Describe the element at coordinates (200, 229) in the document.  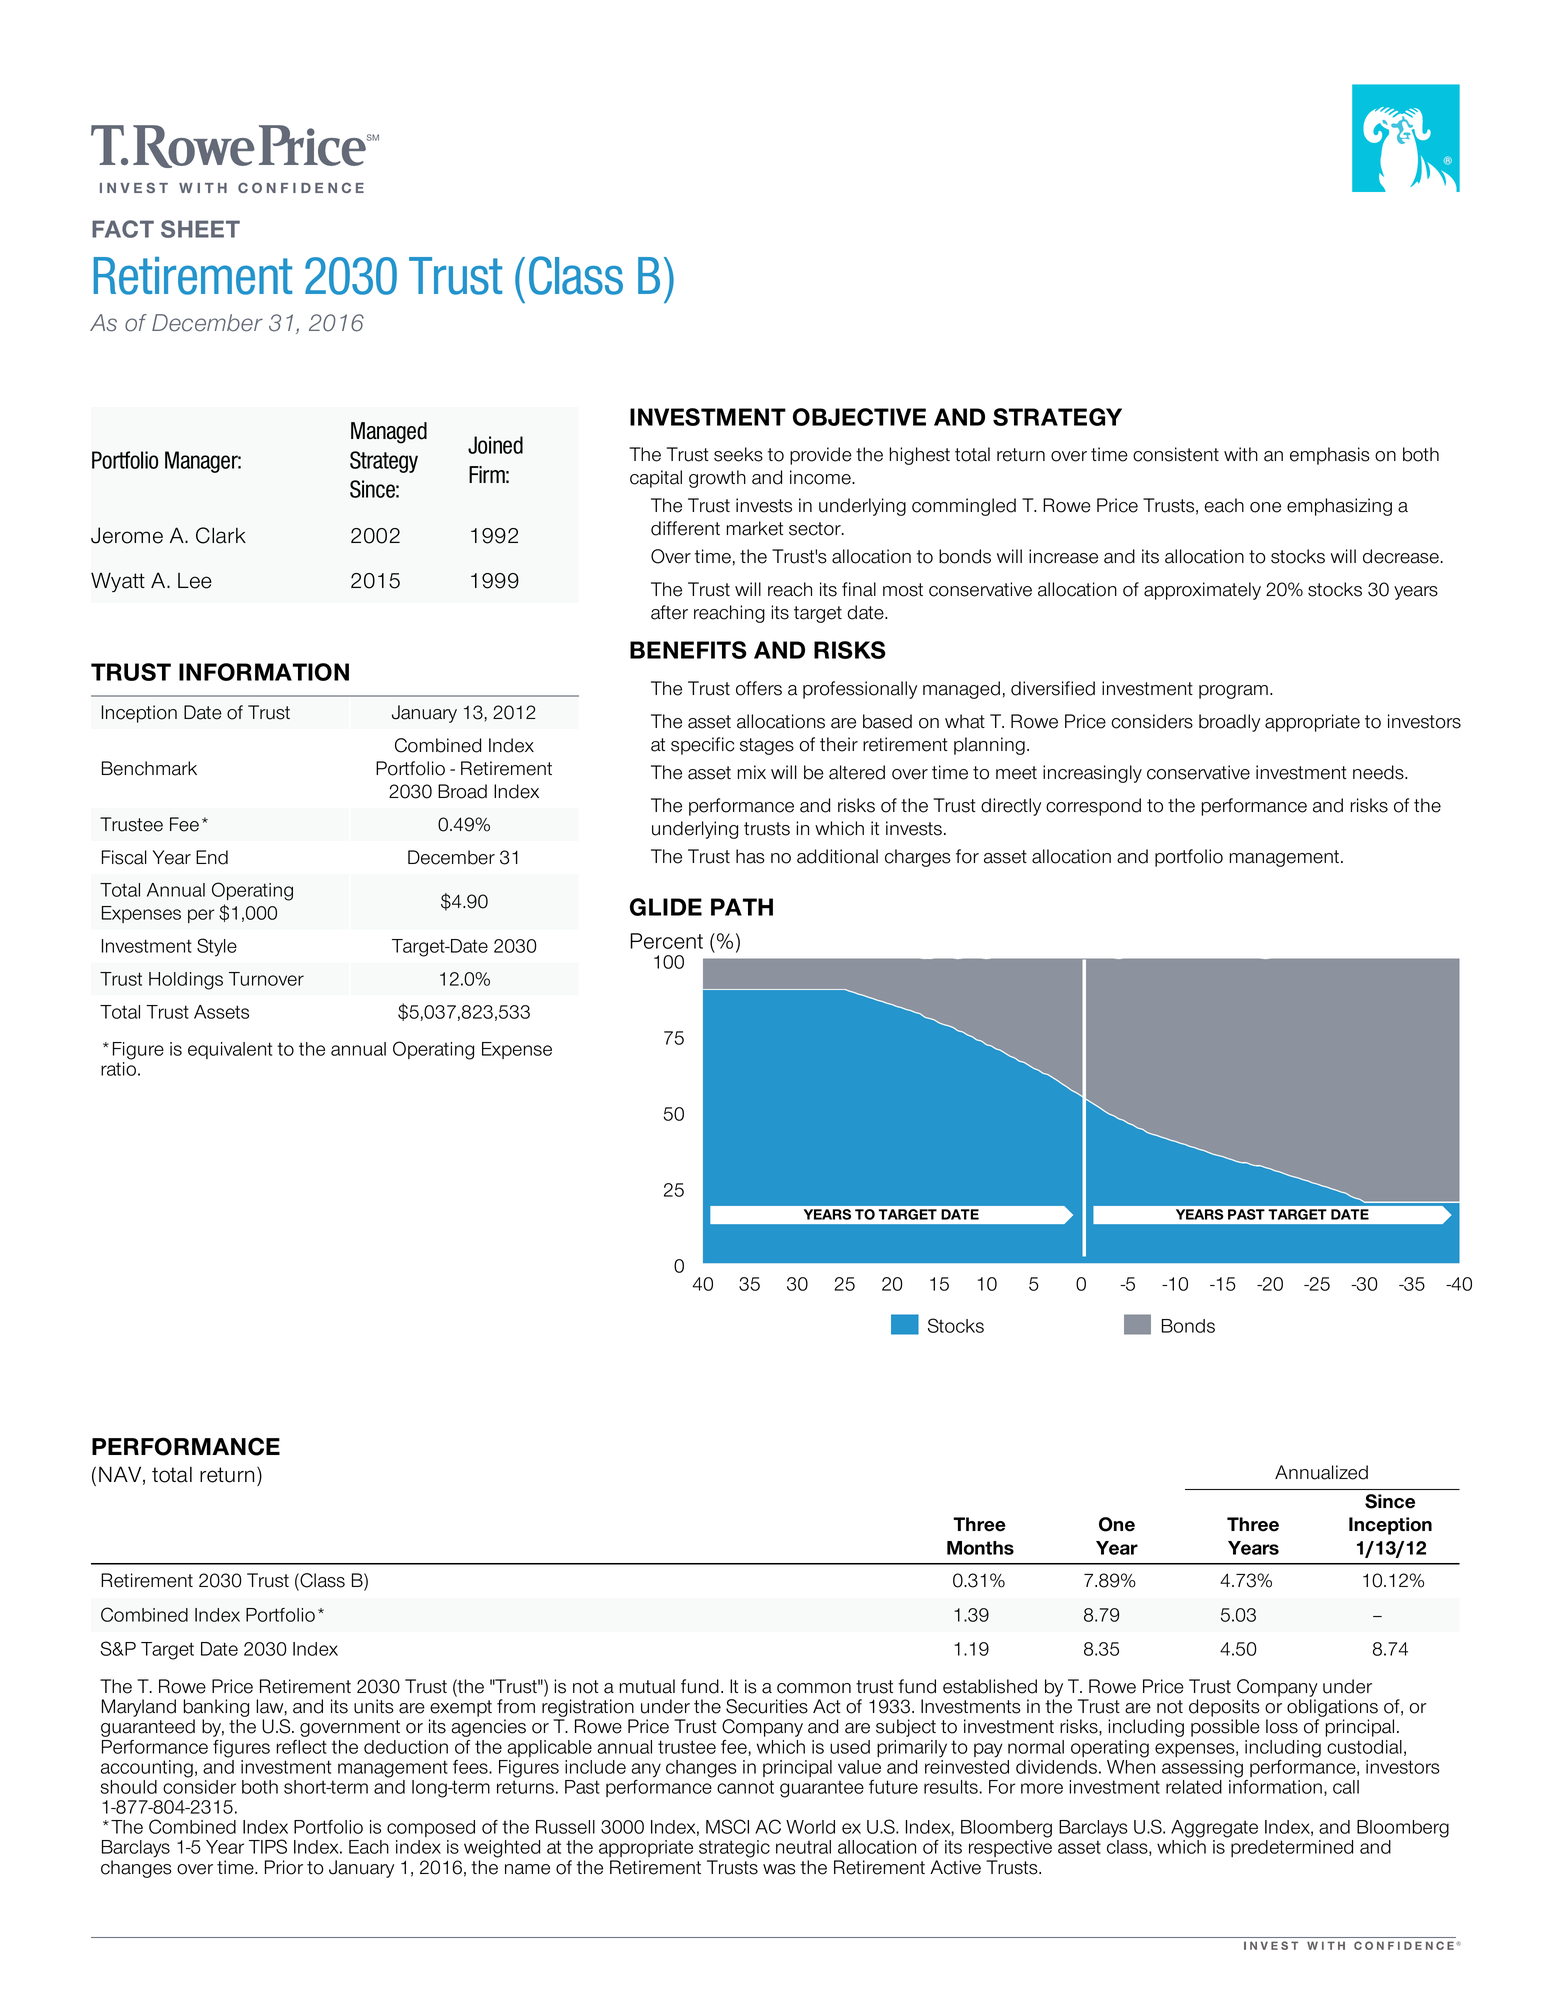
I see `SHEET` at that location.
